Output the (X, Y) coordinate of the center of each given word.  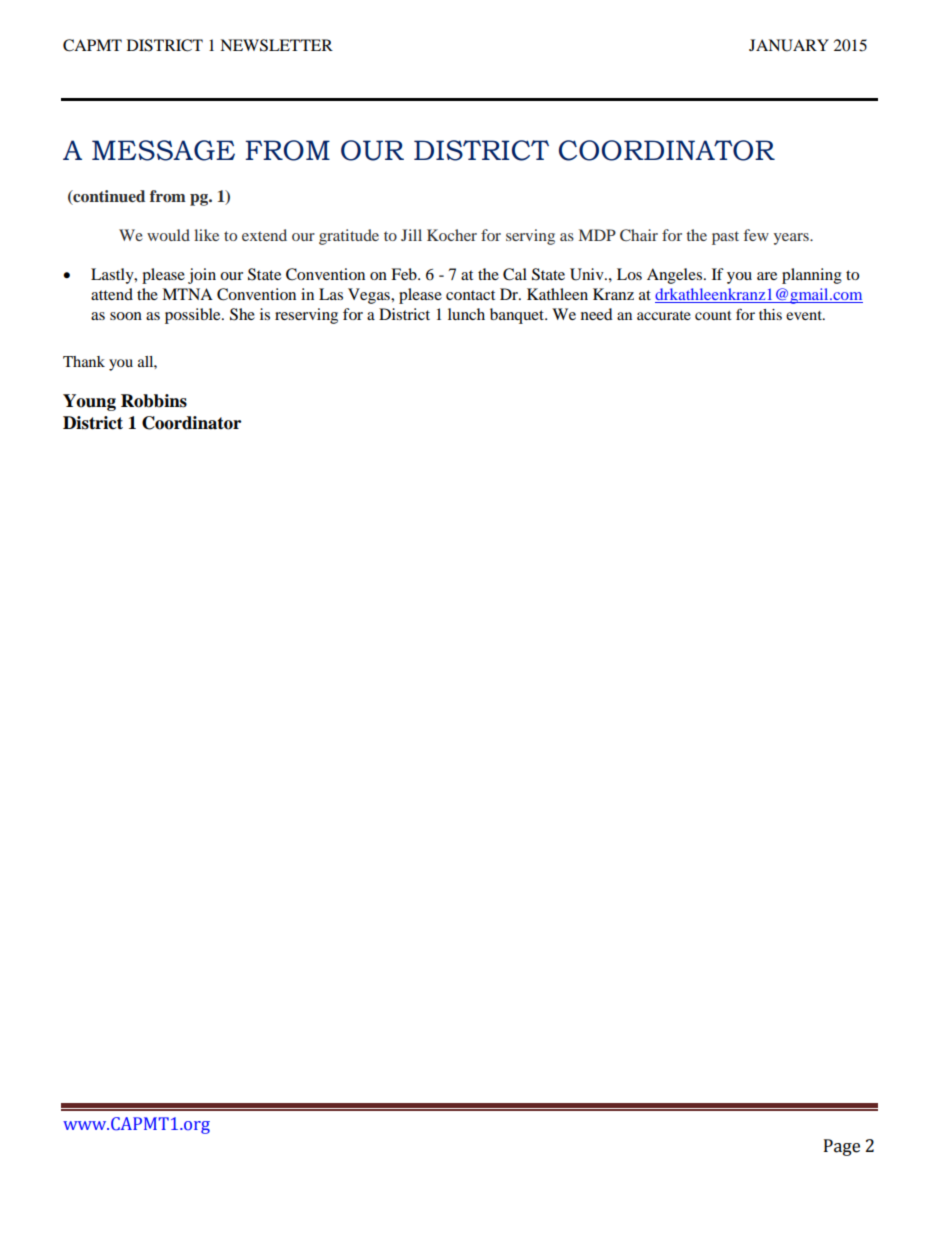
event (805, 315)
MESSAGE (163, 150)
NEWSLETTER (276, 45)
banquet (518, 316)
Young (89, 402)
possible (194, 316)
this (770, 314)
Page (842, 1147)
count (713, 315)
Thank (84, 361)
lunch (466, 314)
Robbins (154, 401)
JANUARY (789, 45)
